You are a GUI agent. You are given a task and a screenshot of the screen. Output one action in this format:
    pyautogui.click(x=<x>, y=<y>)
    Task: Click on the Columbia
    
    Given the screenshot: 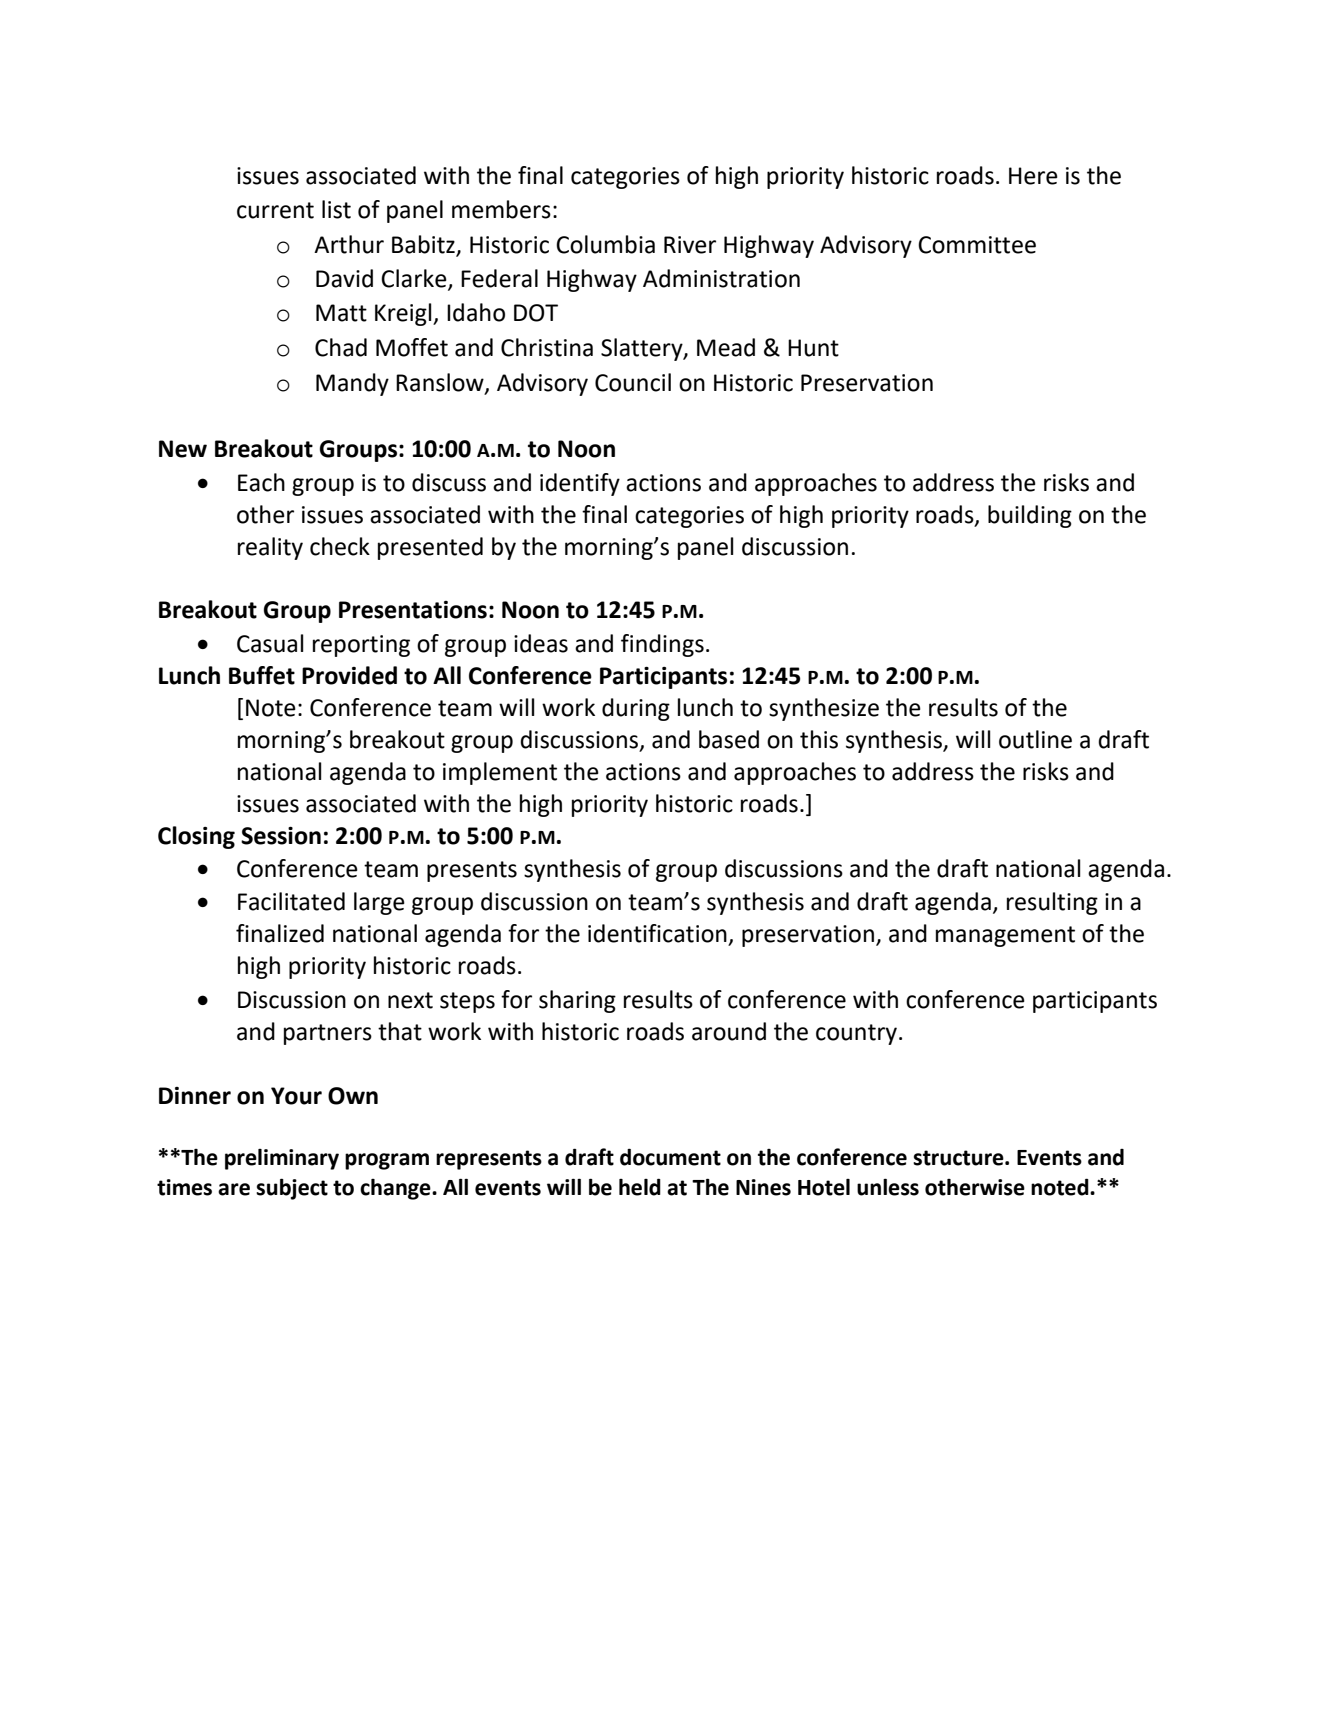 What is the action you would take?
    pyautogui.click(x=605, y=244)
